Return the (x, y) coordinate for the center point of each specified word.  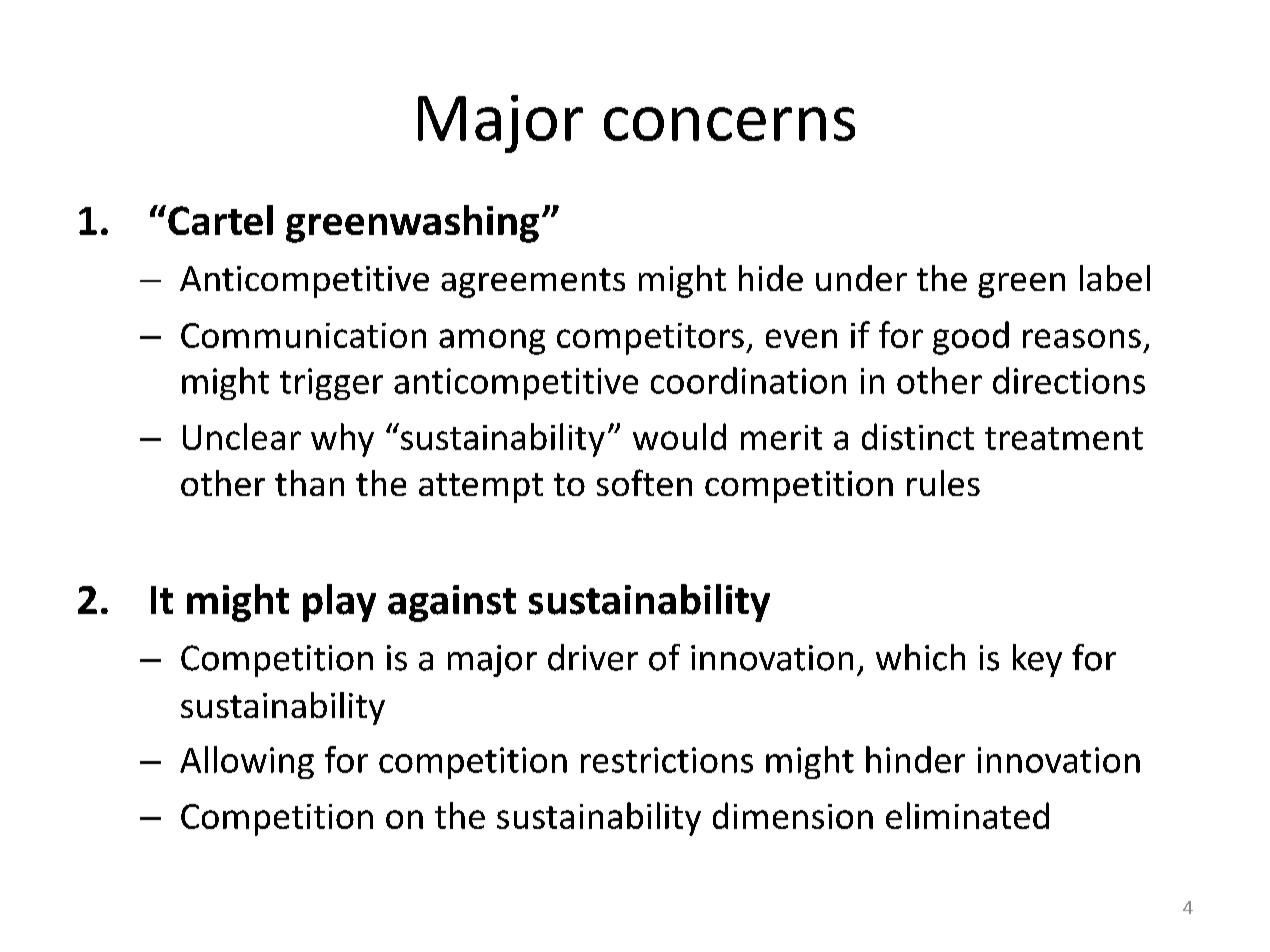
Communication (303, 335)
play (339, 603)
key (1037, 660)
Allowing (247, 762)
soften (644, 482)
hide (771, 278)
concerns (729, 124)
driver (593, 657)
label (1115, 278)
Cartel (220, 220)
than (309, 483)
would (679, 436)
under (861, 278)
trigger (331, 384)
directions (1069, 380)
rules (943, 483)
